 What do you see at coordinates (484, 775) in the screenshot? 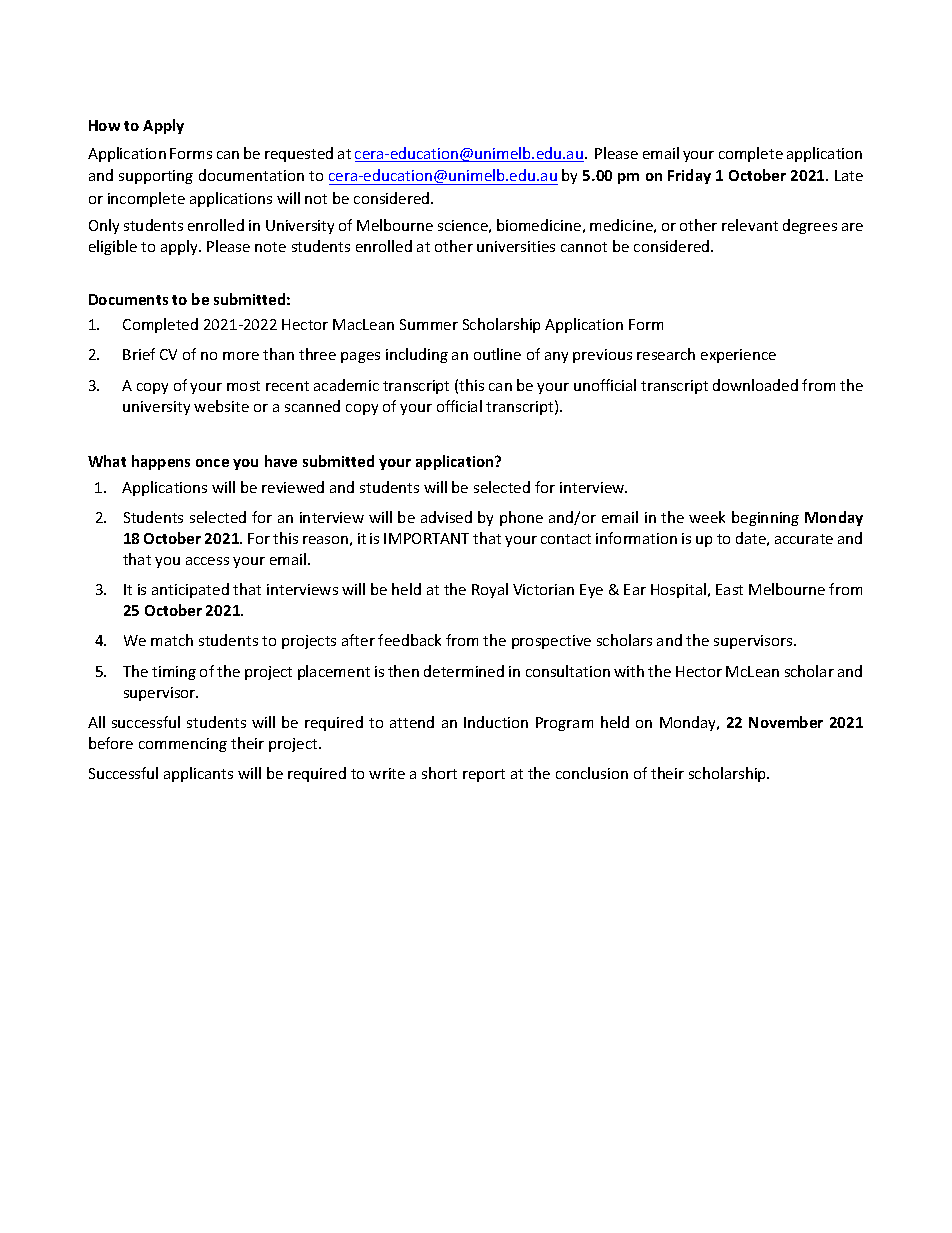
I see `report` at bounding box center [484, 775].
